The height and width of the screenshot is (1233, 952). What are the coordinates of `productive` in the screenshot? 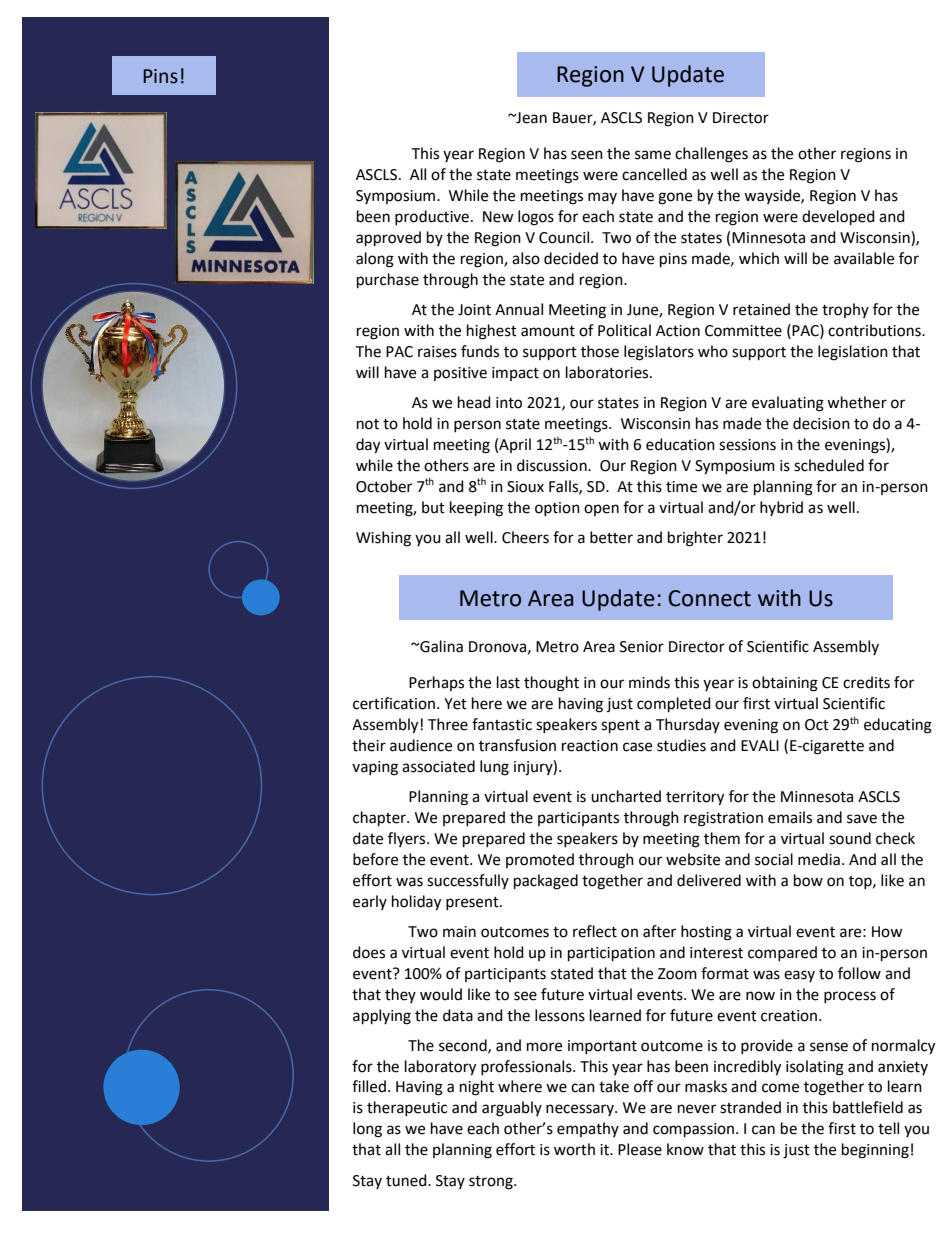 It's located at (433, 217).
